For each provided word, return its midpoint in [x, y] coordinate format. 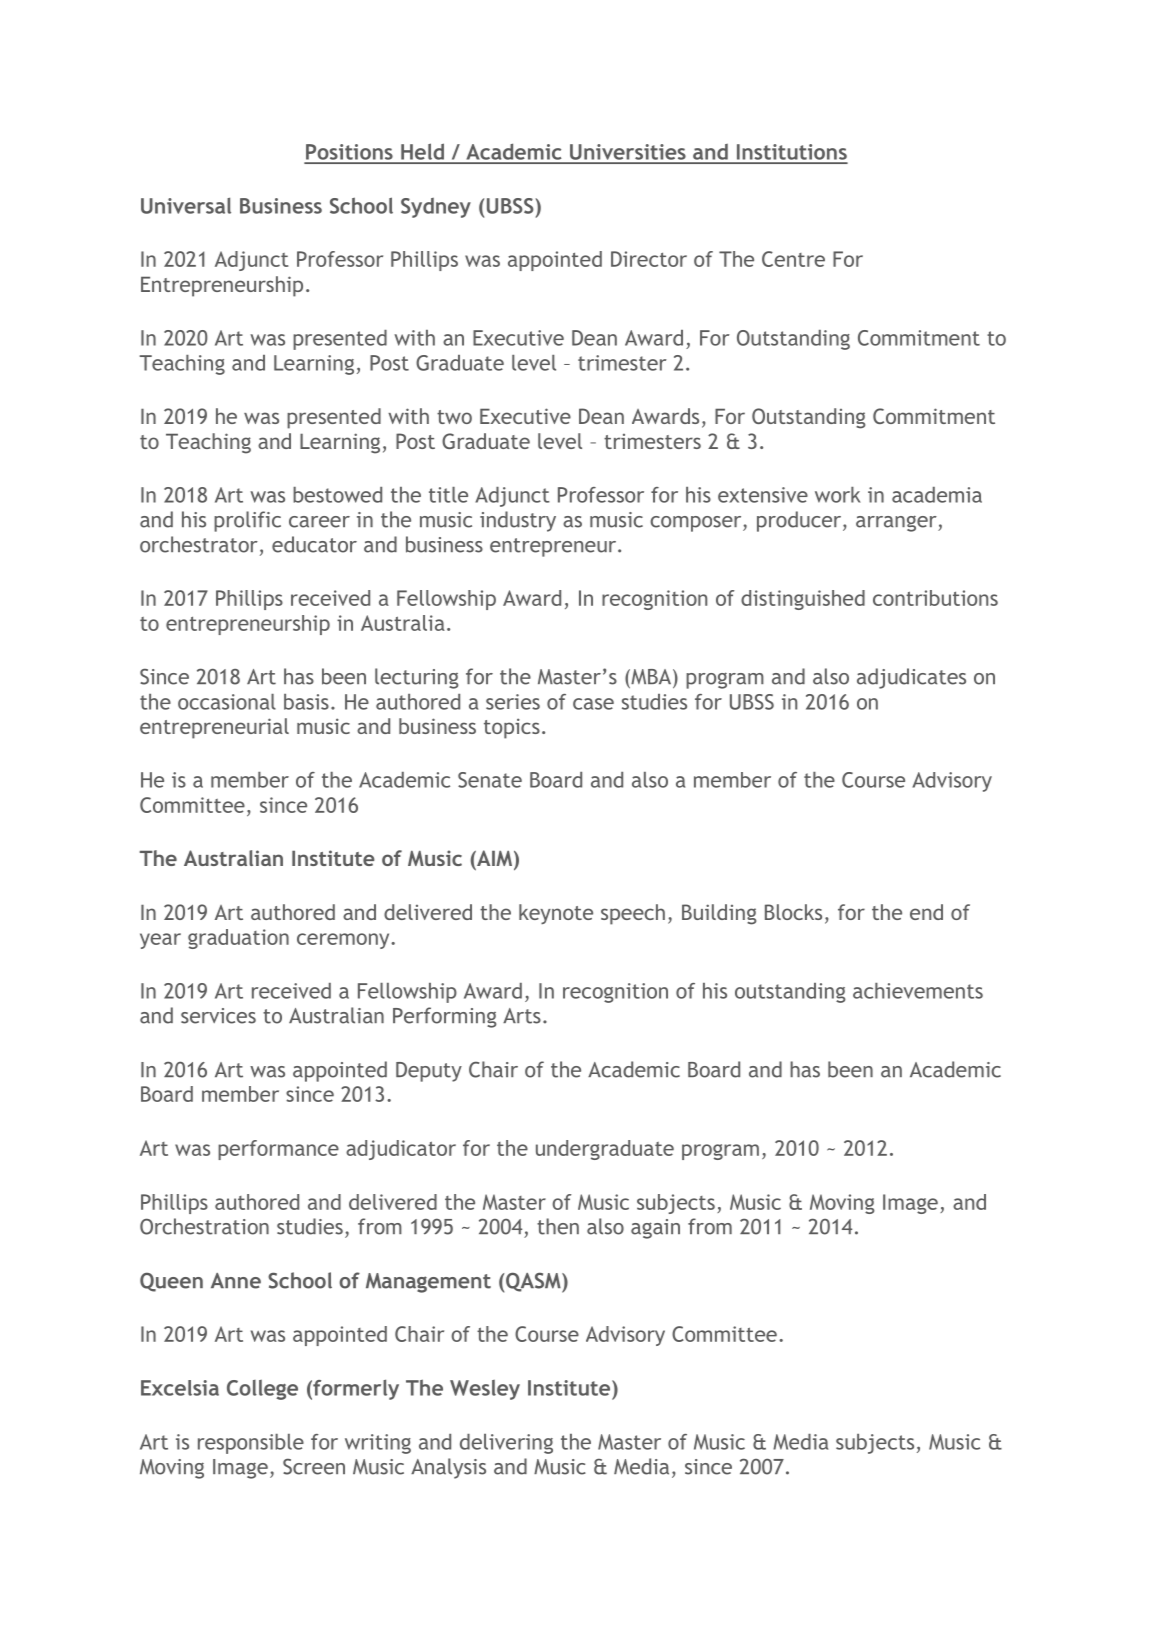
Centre [793, 259]
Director [649, 259]
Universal [186, 205]
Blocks [793, 912]
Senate [490, 780]
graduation [238, 939]
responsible [251, 1444]
